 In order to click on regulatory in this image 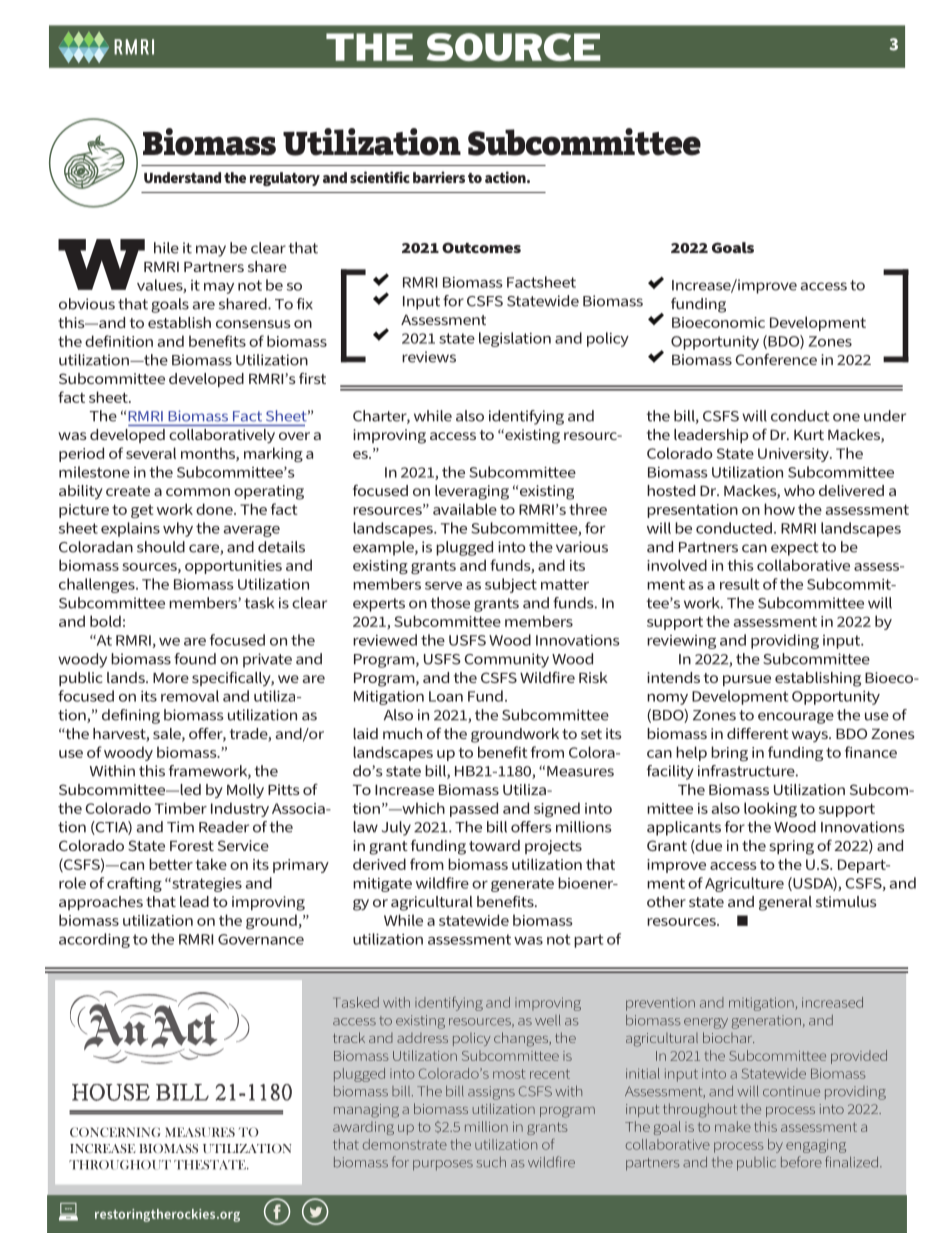, I will do `click(285, 179)`.
